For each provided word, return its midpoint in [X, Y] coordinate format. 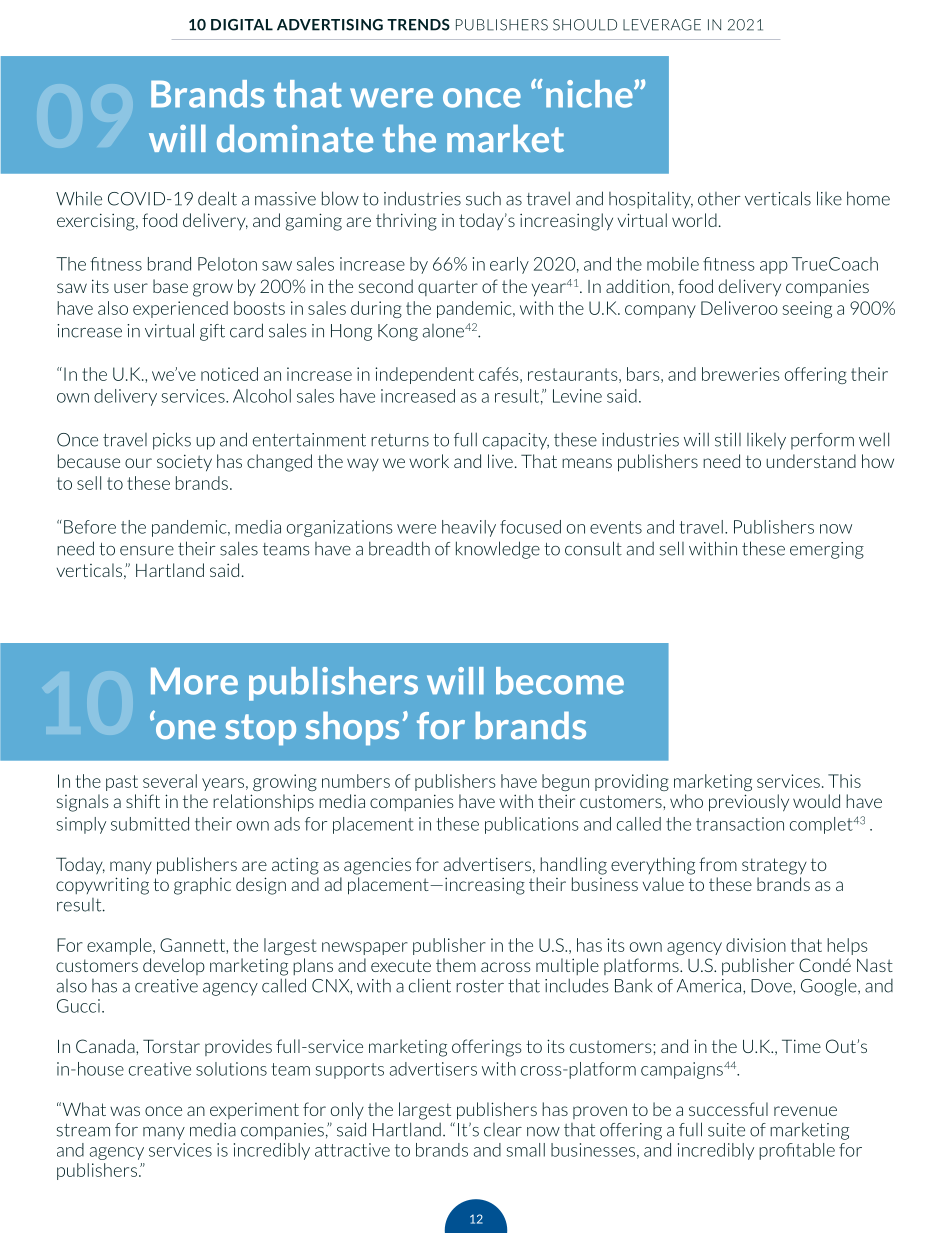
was [125, 1111]
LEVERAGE [662, 25]
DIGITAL [242, 25]
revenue [805, 1111]
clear [503, 1130]
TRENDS [418, 25]
